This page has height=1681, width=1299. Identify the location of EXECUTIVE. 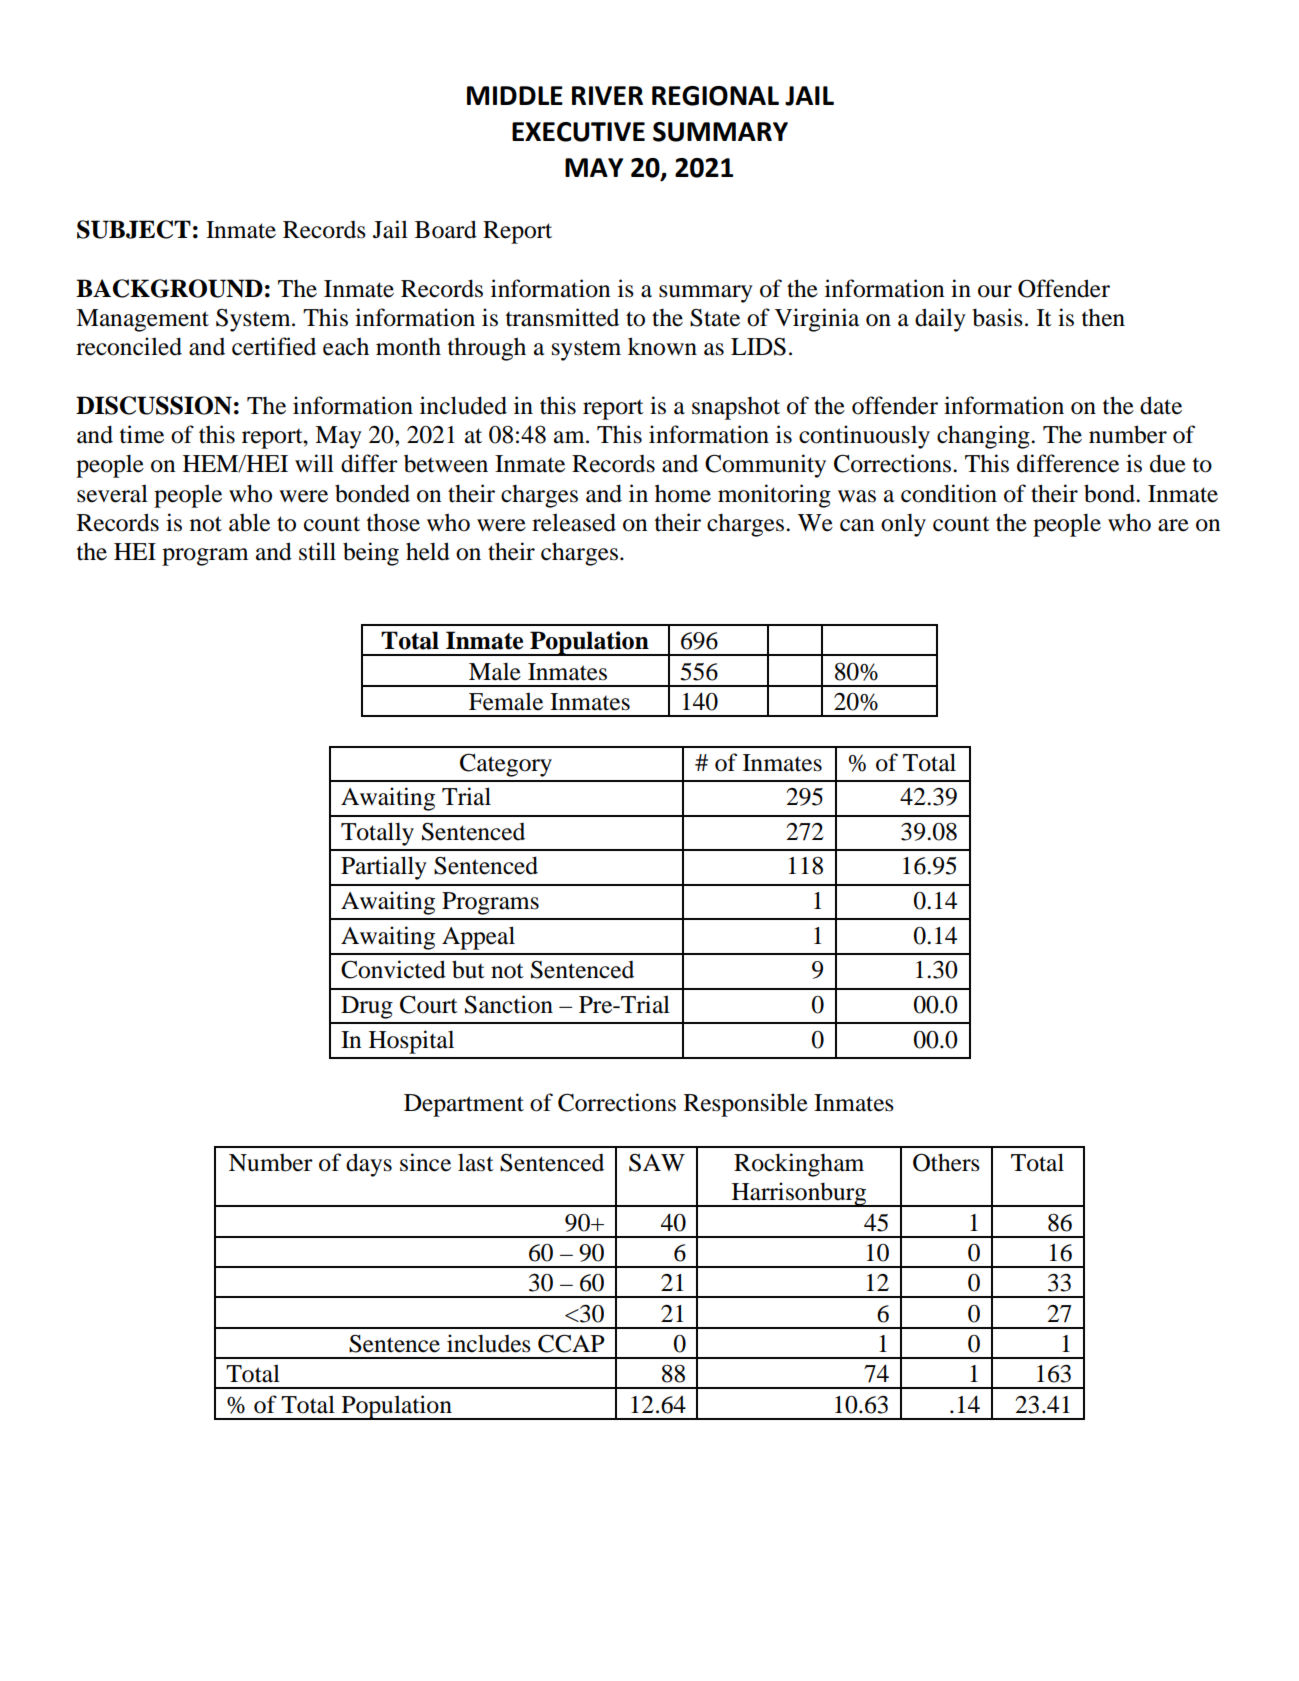
(578, 132).
